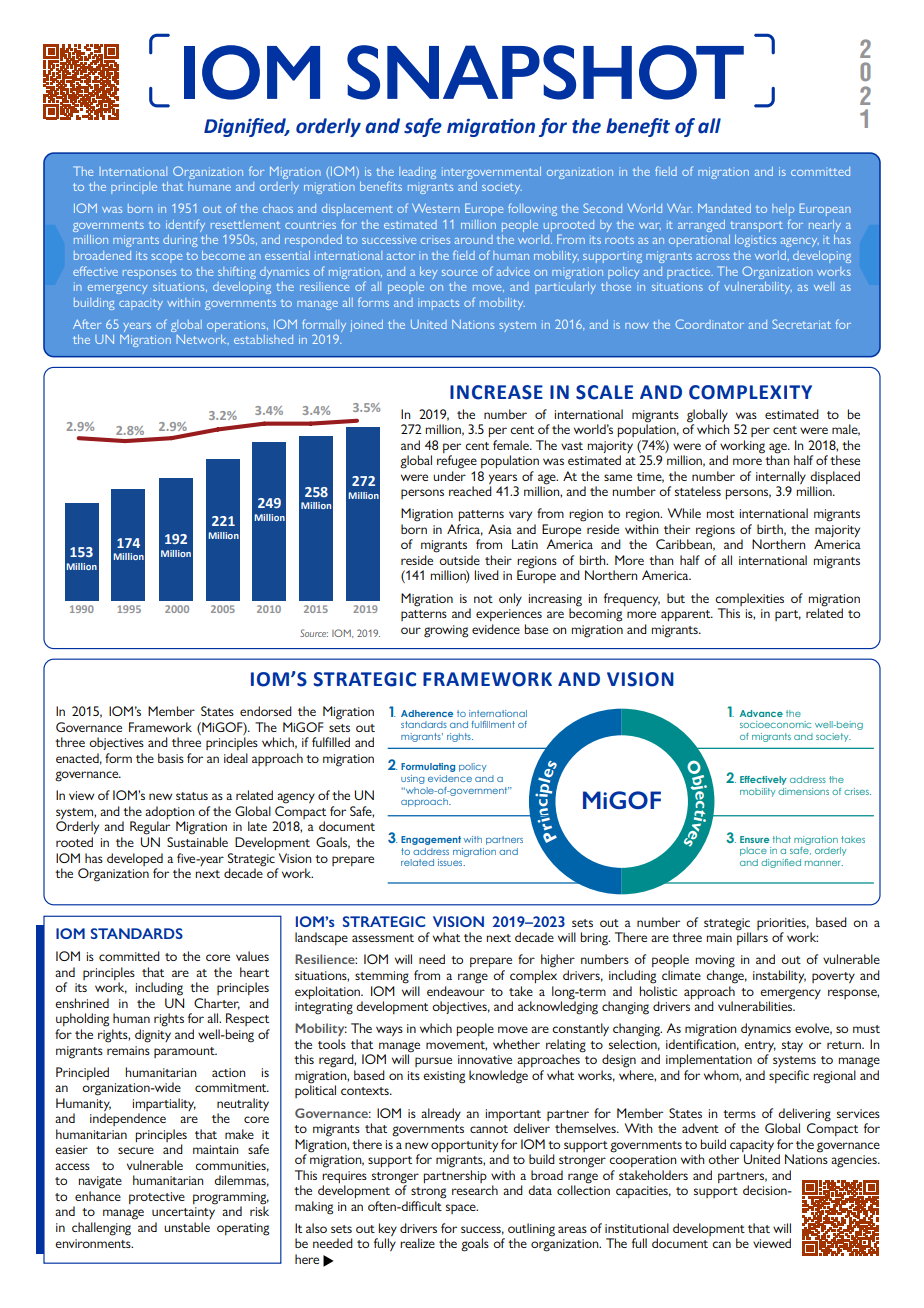 Image resolution: width=924 pixels, height=1308 pixels. Describe the element at coordinates (723, 1159) in the screenshot. I see `other` at that location.
